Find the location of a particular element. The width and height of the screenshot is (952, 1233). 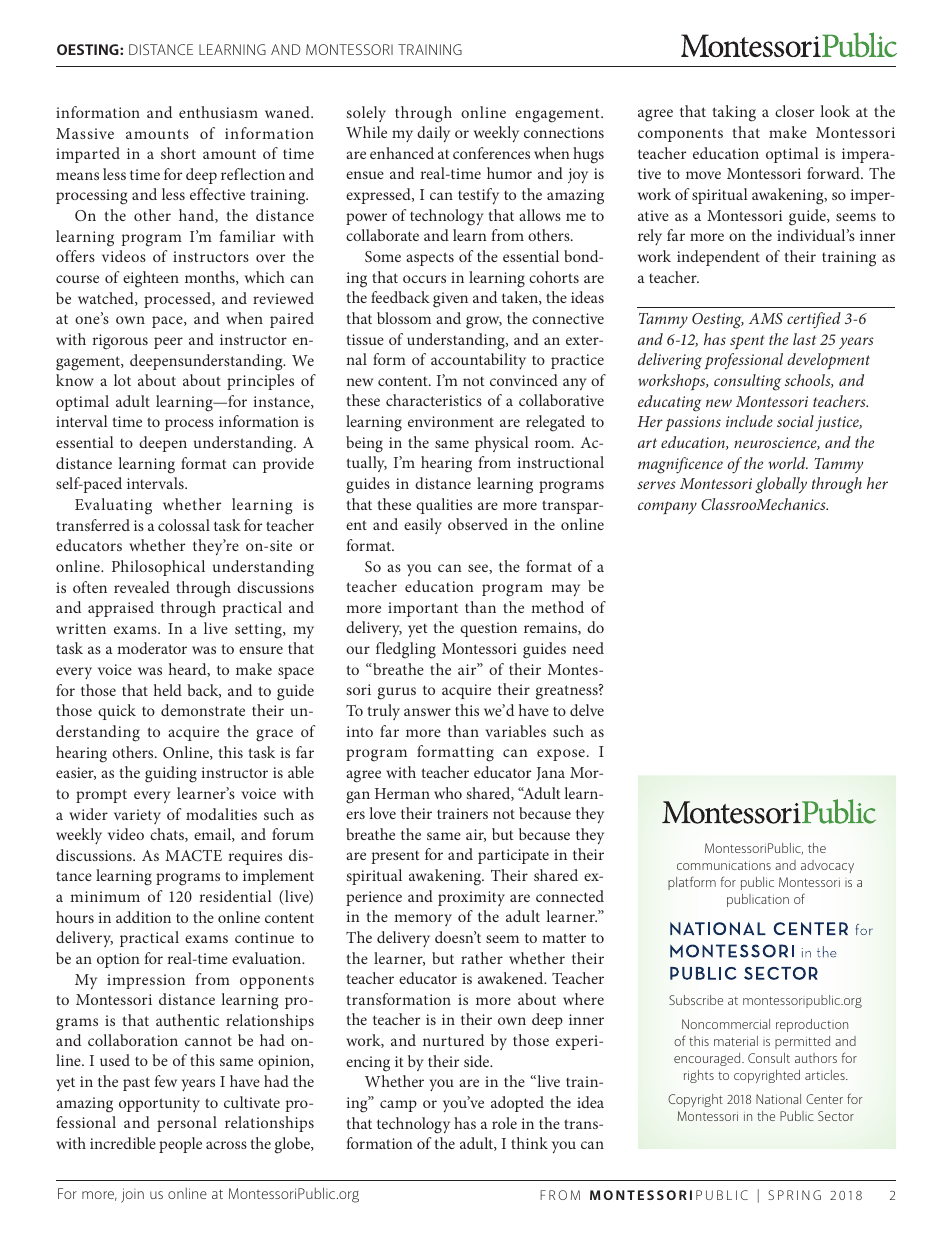

qualities is located at coordinates (444, 506).
